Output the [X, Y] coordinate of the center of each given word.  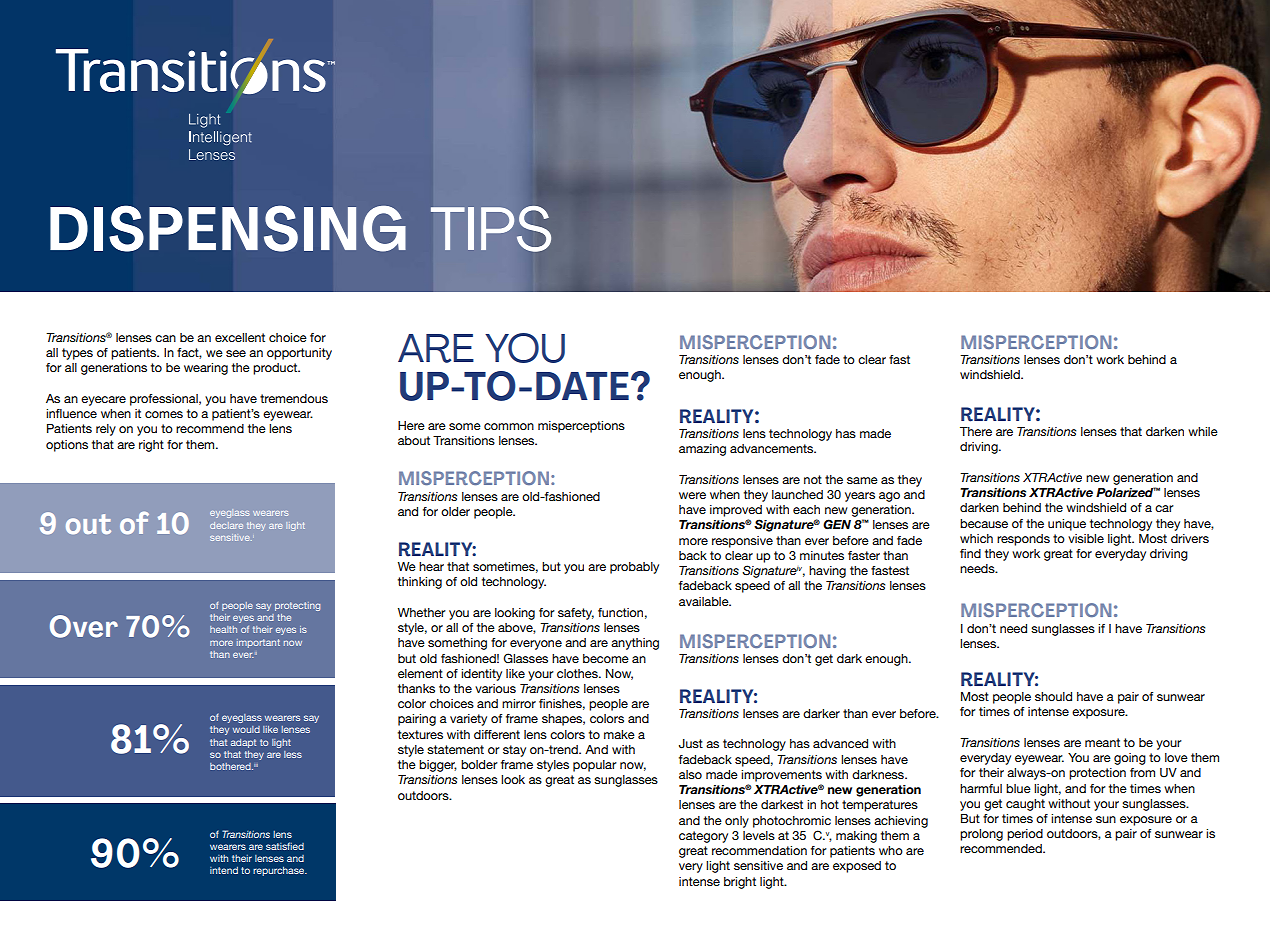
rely [106, 430]
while [1203, 431]
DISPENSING [228, 228]
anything [635, 644]
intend [224, 870]
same [862, 480]
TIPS [491, 229]
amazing [702, 450]
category [703, 837]
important [258, 643]
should [1053, 696]
